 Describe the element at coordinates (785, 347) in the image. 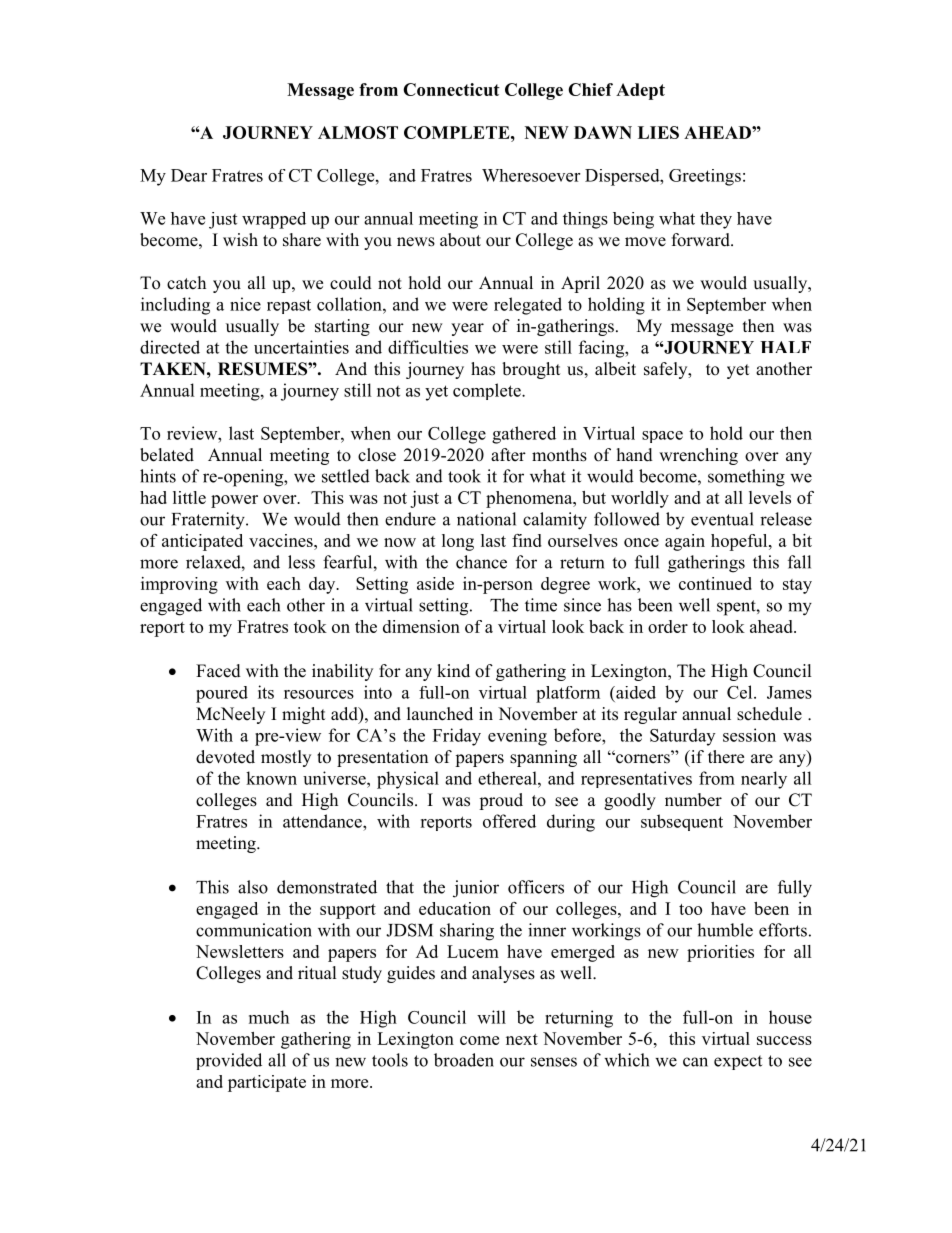

I see `HALF` at that location.
